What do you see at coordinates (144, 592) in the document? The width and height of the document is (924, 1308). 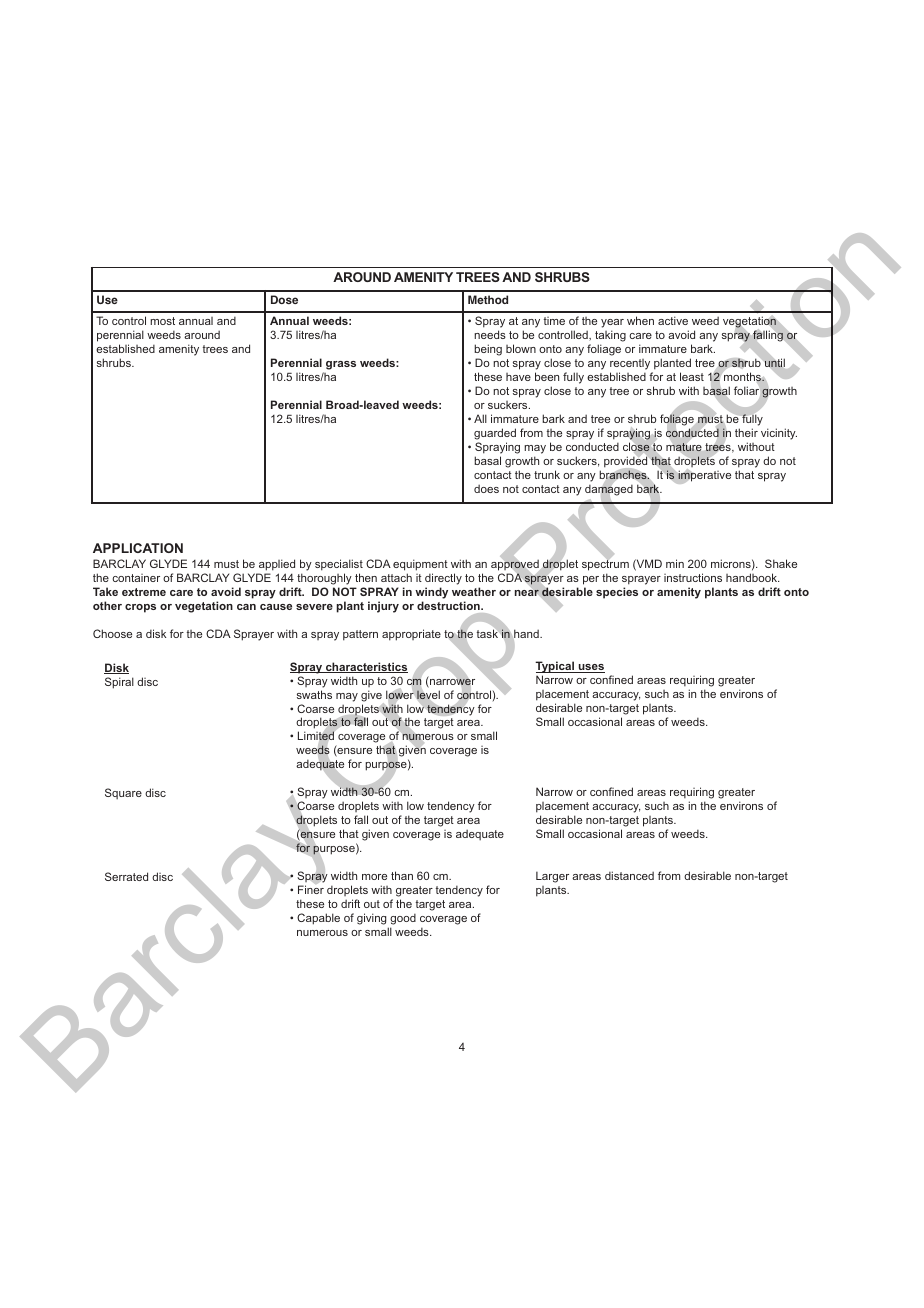 I see `extreme` at bounding box center [144, 592].
